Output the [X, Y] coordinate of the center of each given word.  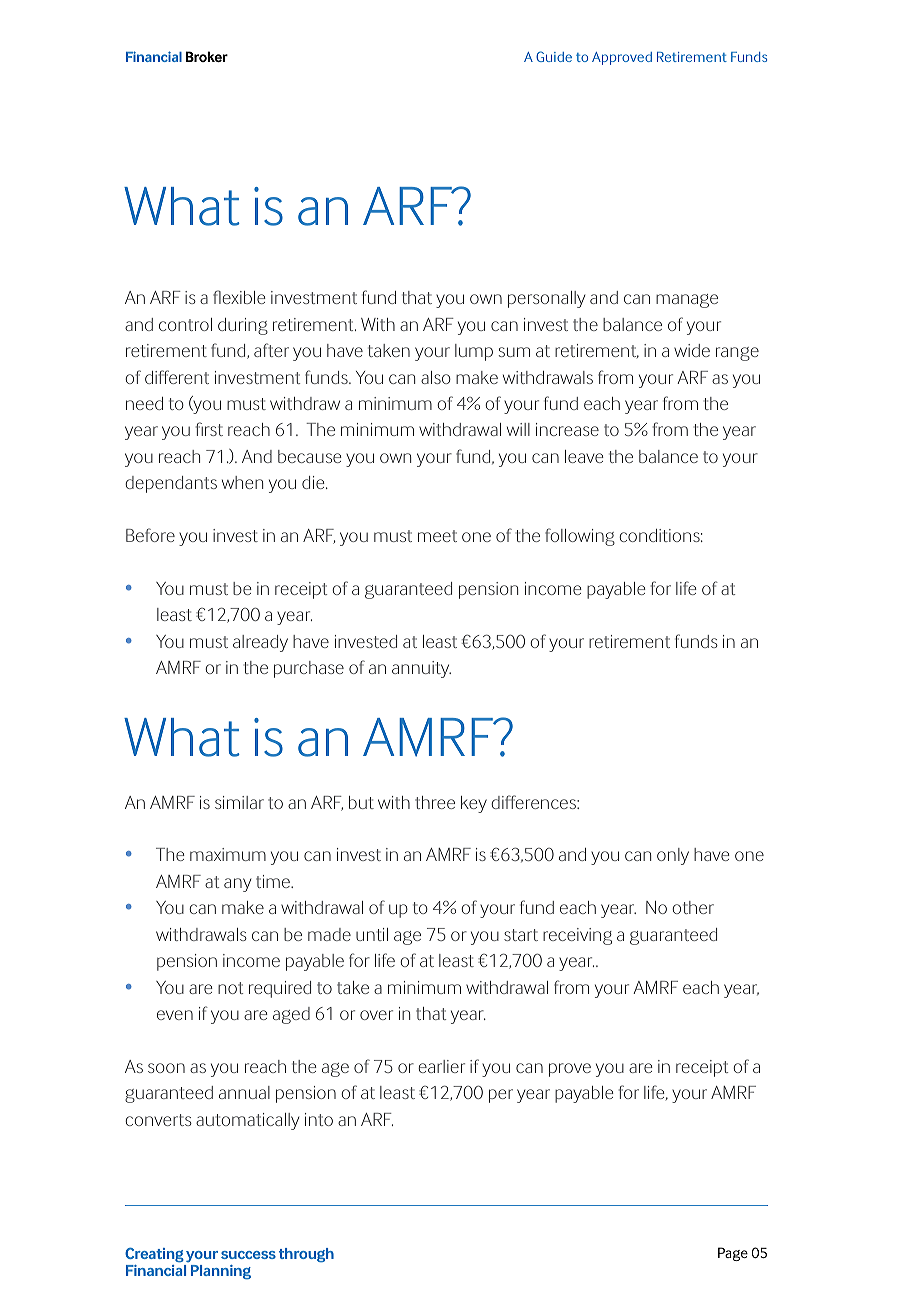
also [436, 377]
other [693, 907]
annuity [421, 669]
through [306, 1255]
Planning [221, 1272]
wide [692, 350]
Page [733, 1254]
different [177, 377]
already [260, 643]
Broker [207, 56]
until [372, 934]
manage [687, 301]
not [230, 988]
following [580, 537]
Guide [554, 56]
